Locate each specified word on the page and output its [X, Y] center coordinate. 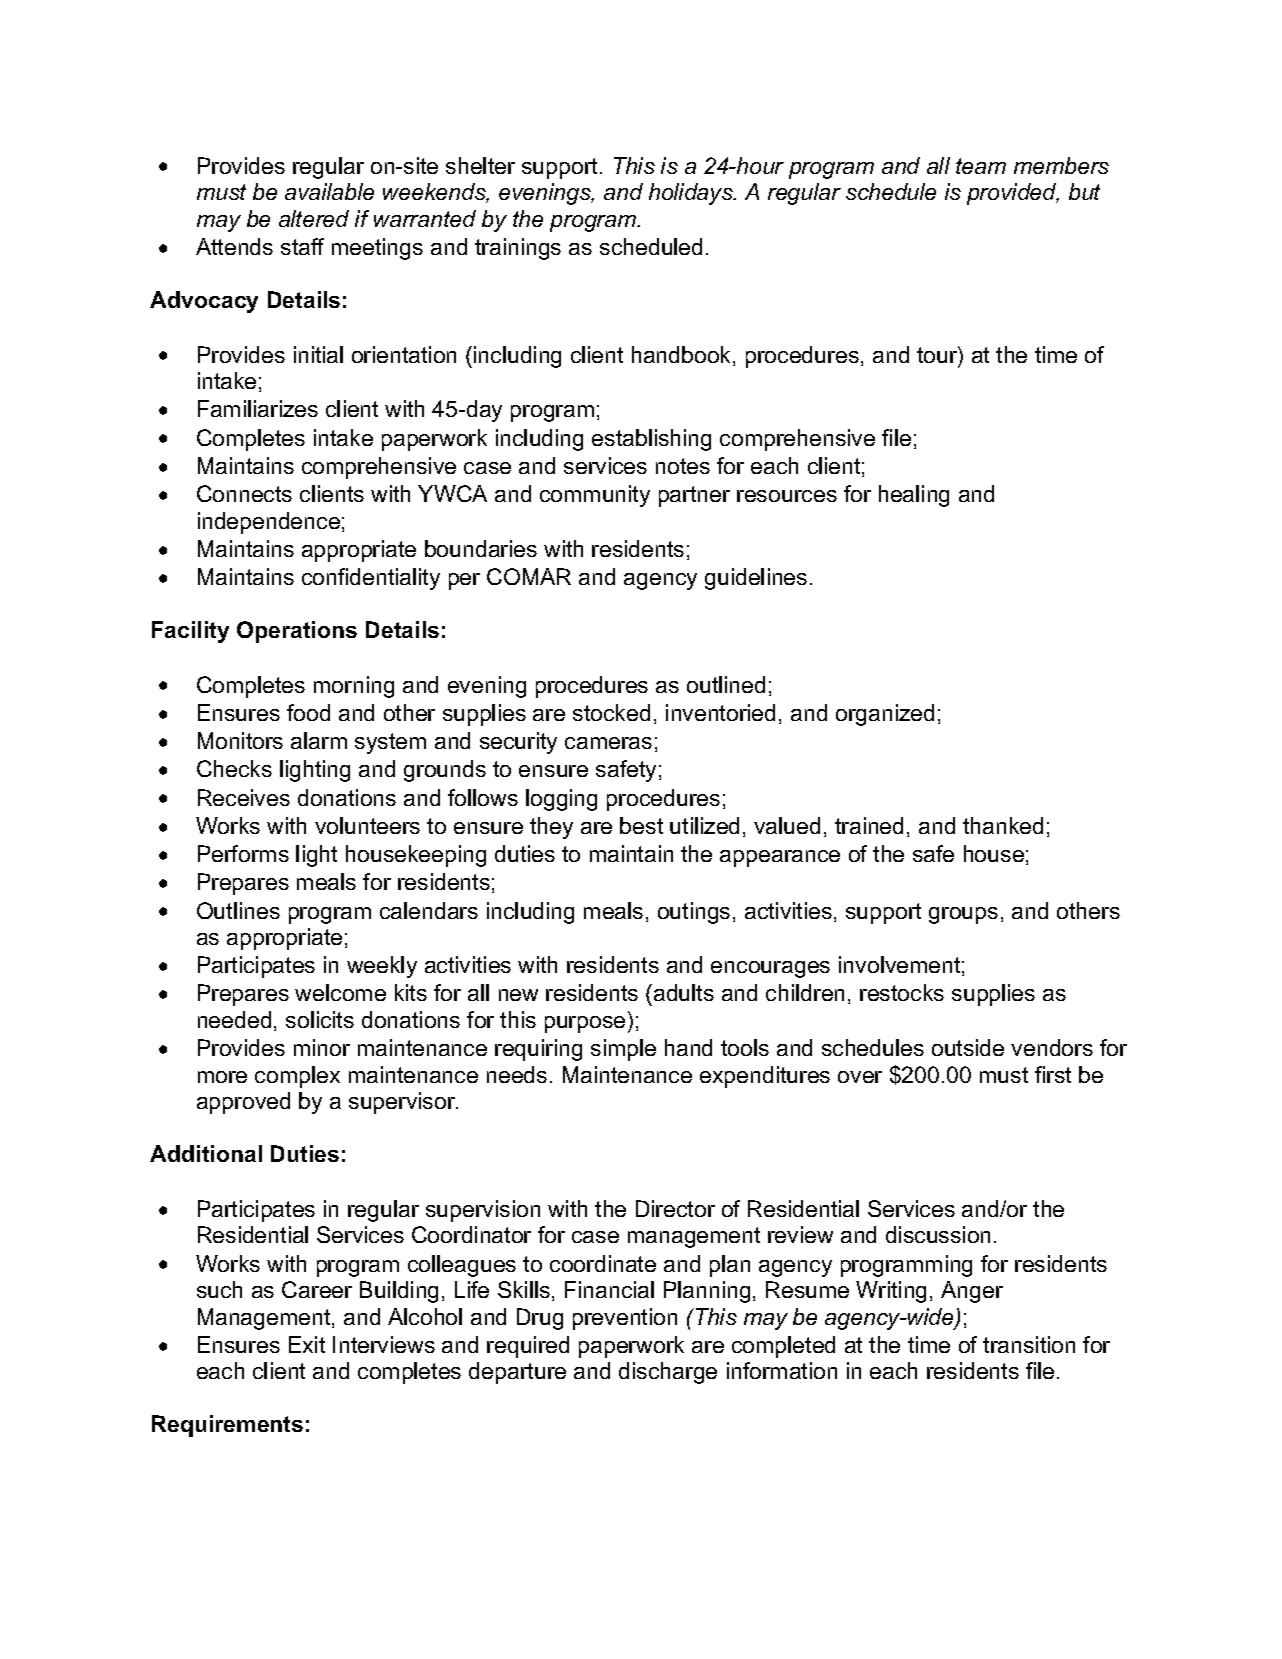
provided [1013, 194]
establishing [651, 440]
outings [694, 913]
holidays [692, 194]
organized [885, 715]
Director [675, 1208]
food [308, 712]
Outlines [238, 910]
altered [314, 218]
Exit [307, 1344]
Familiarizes [258, 408]
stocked [611, 712]
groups [963, 915]
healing [914, 496]
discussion [938, 1234]
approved [243, 1103]
